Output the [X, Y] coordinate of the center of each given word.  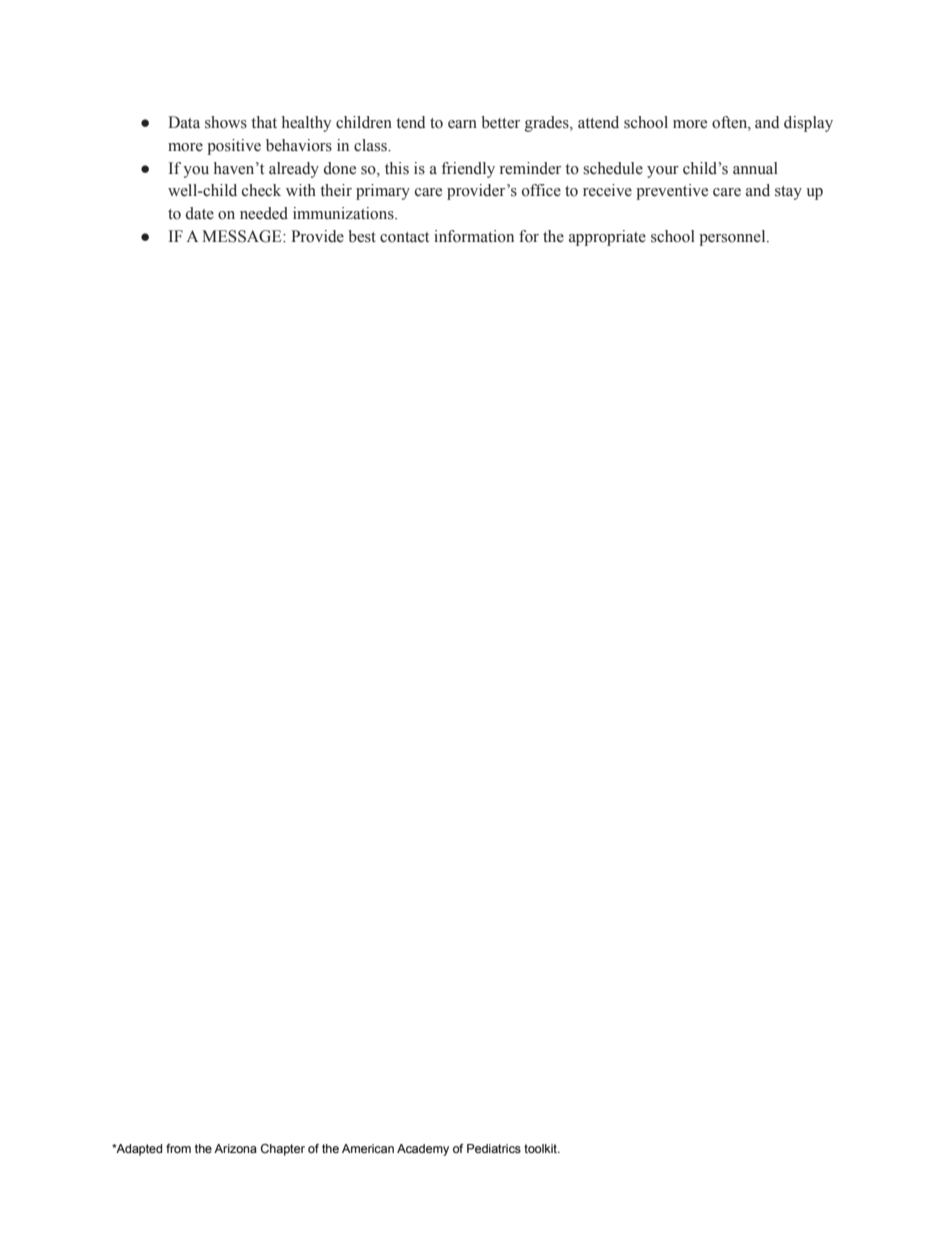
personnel [733, 238]
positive [234, 147]
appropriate [607, 238]
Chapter [283, 1150]
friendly [468, 170]
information [474, 236]
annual [755, 168]
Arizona [235, 1148]
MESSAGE [243, 236]
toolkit [541, 1148]
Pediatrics [494, 1148]
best [362, 236]
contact [404, 237]
